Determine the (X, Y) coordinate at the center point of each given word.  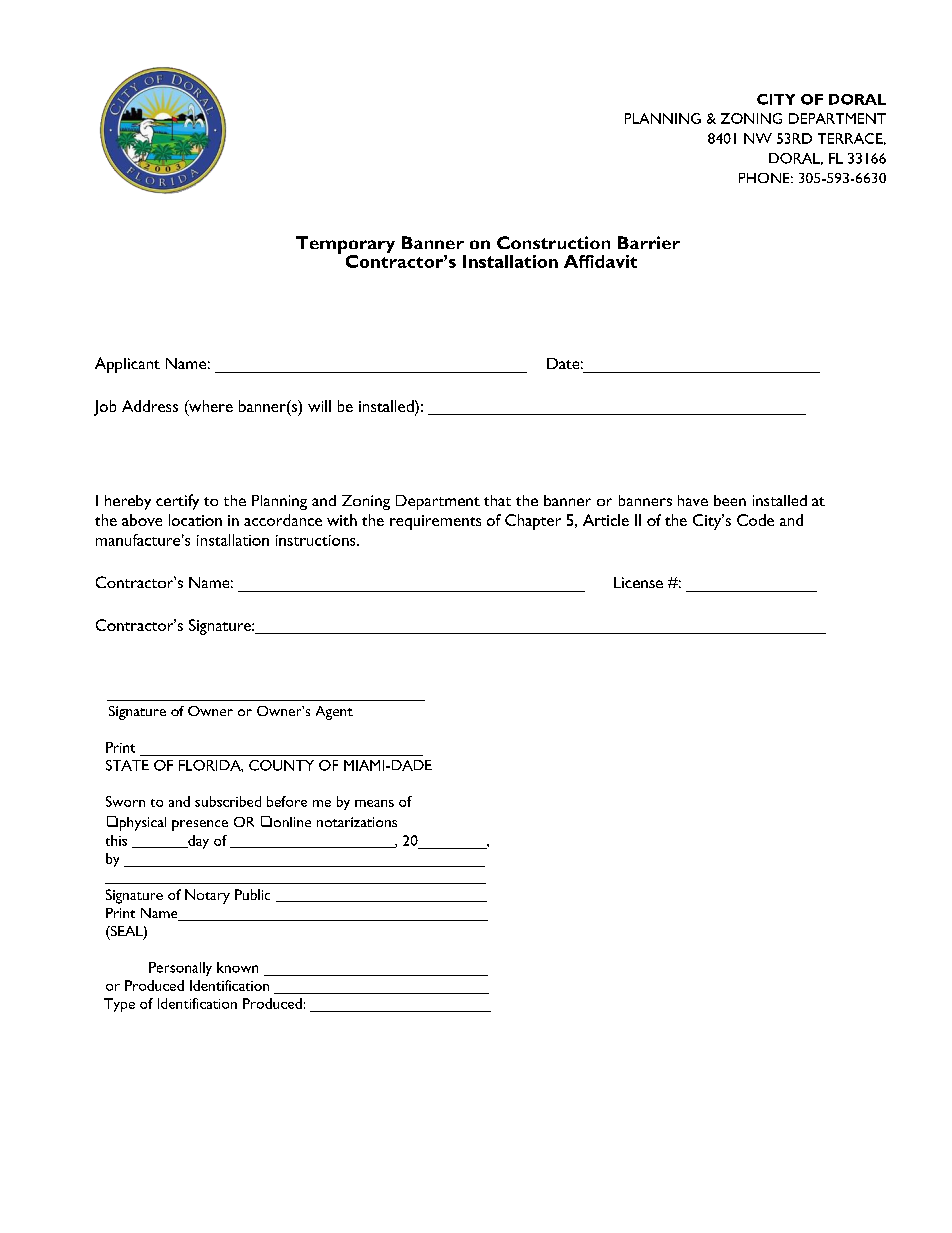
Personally (180, 969)
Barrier (649, 242)
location (195, 520)
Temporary (345, 246)
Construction (553, 242)
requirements (435, 522)
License (638, 582)
